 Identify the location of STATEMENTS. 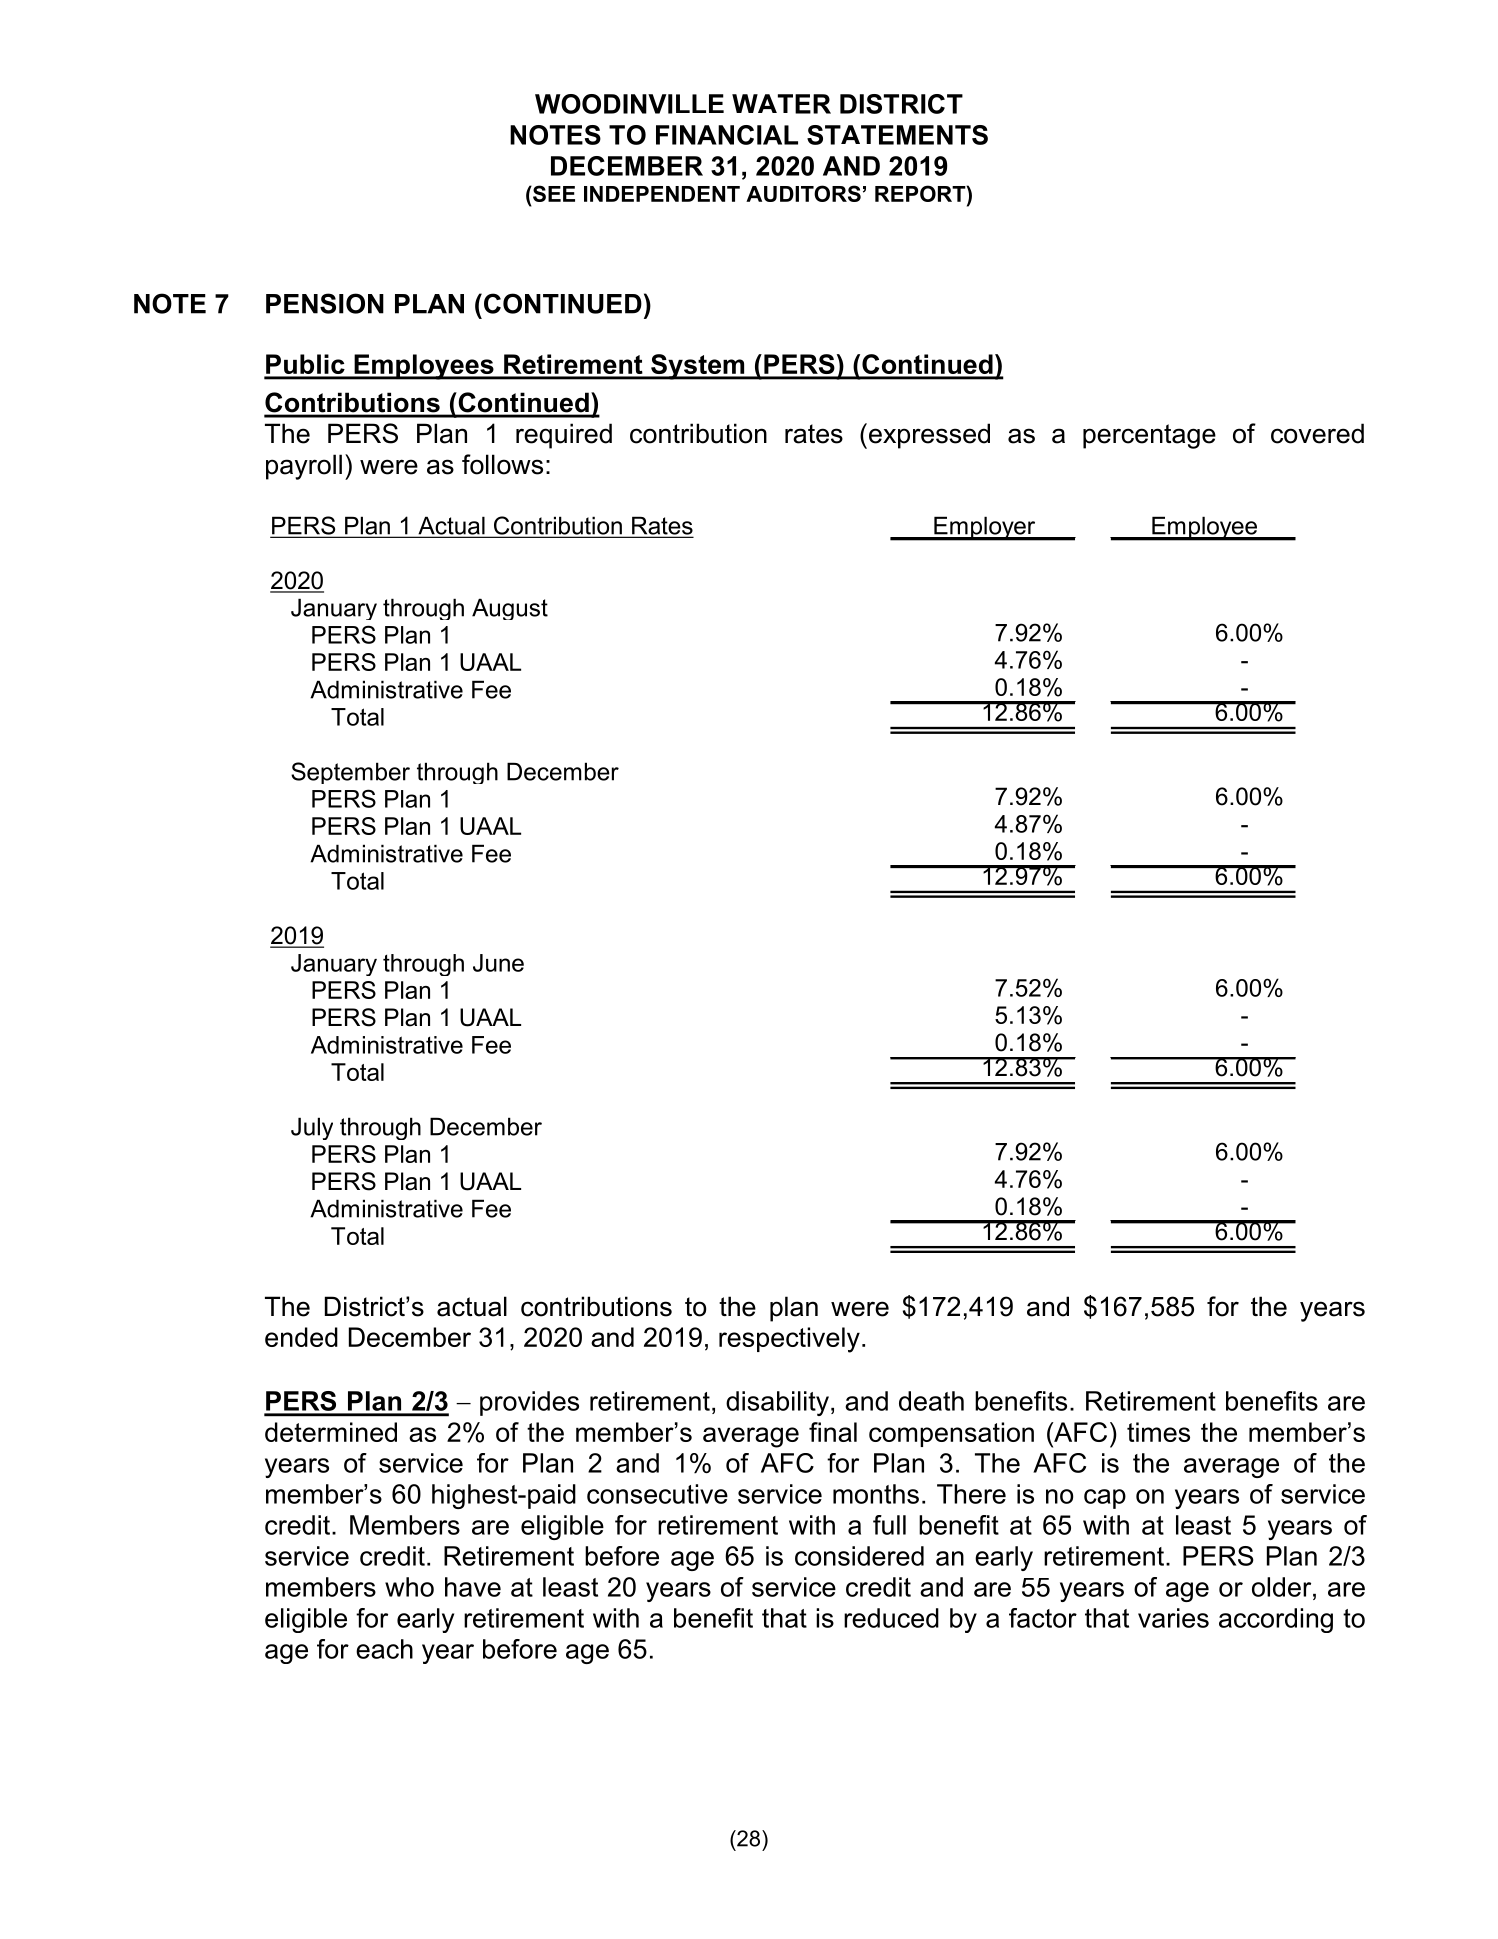
(897, 135).
